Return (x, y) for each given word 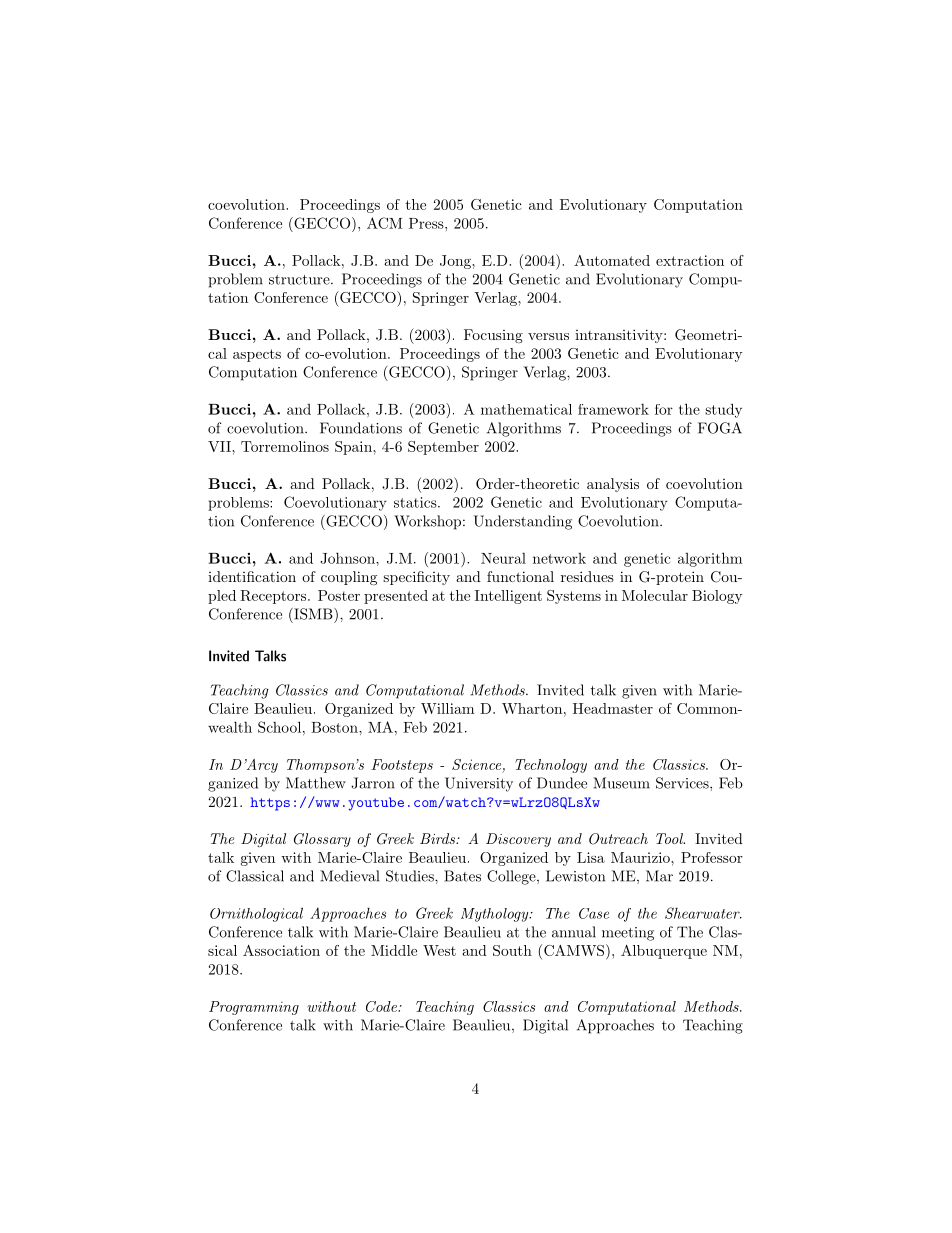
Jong (456, 262)
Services (683, 783)
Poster (339, 595)
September (443, 448)
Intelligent (508, 597)
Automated (612, 260)
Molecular (655, 595)
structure (300, 280)
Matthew (316, 783)
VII (220, 446)
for (664, 409)
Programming (254, 1008)
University (479, 784)
